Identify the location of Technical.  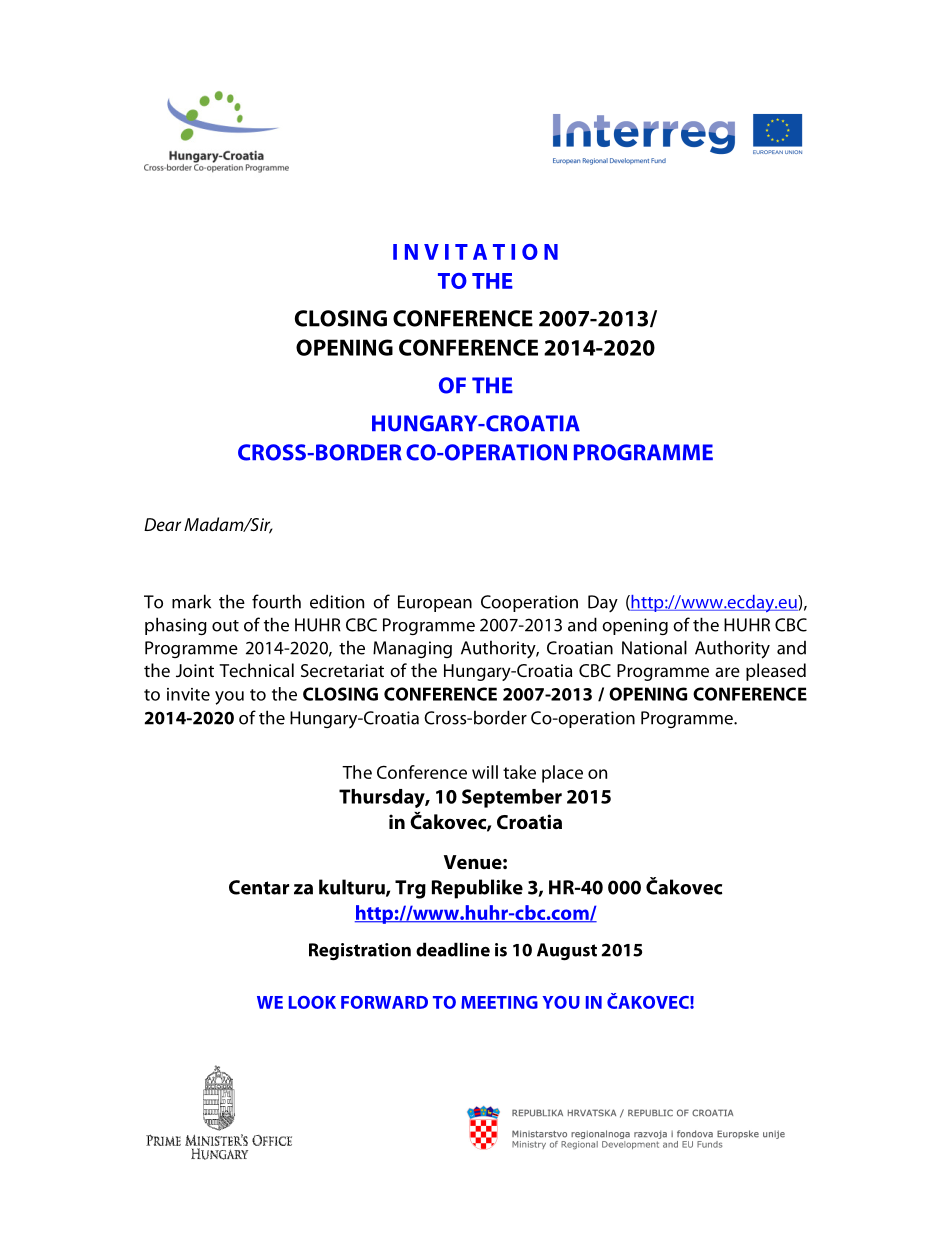
(256, 670).
